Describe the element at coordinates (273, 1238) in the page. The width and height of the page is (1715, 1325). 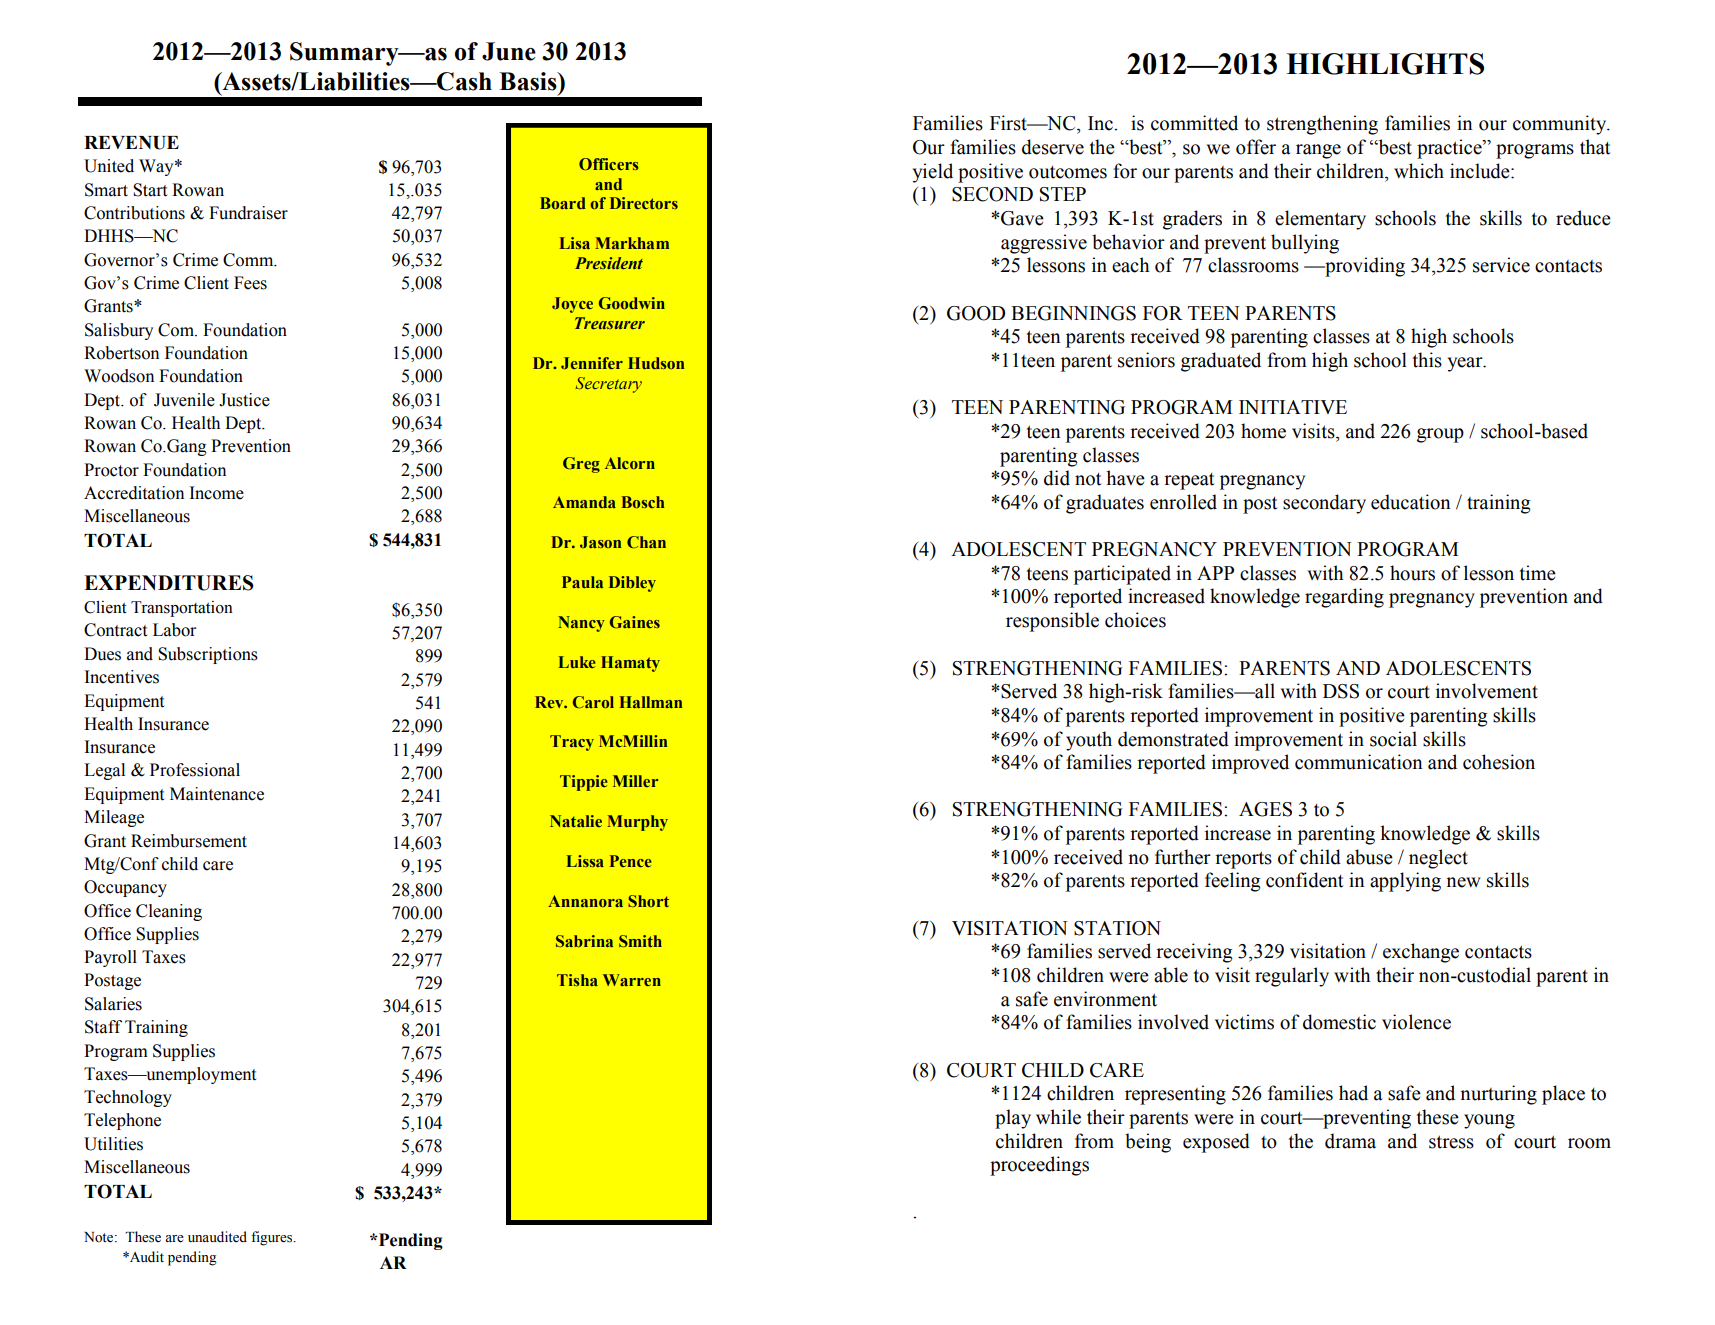
I see `figures` at that location.
